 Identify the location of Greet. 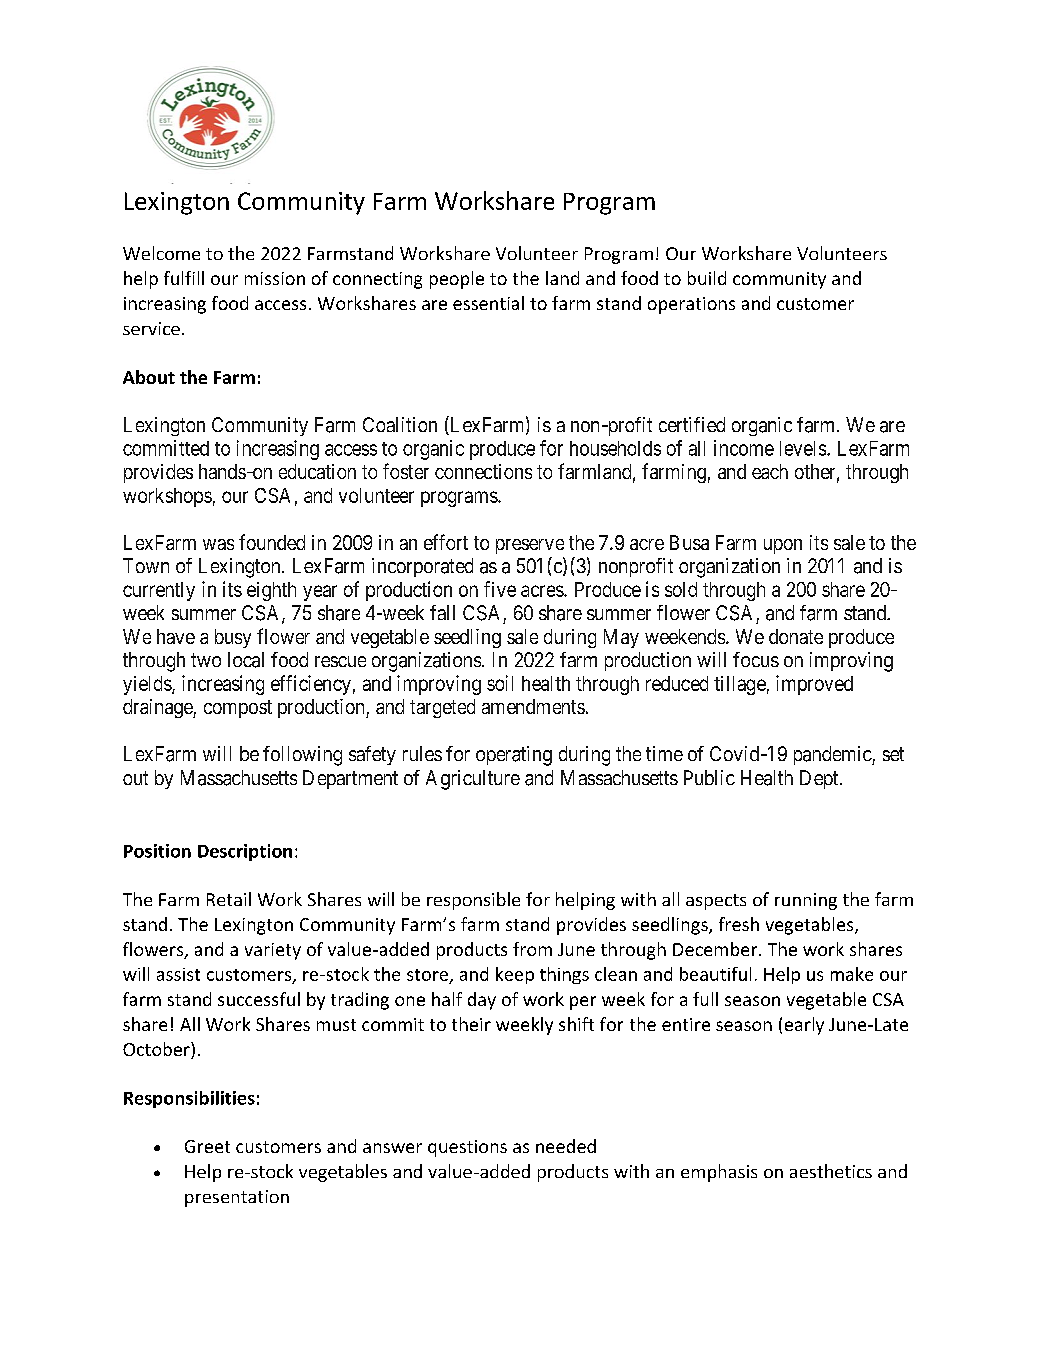
(207, 1146).
